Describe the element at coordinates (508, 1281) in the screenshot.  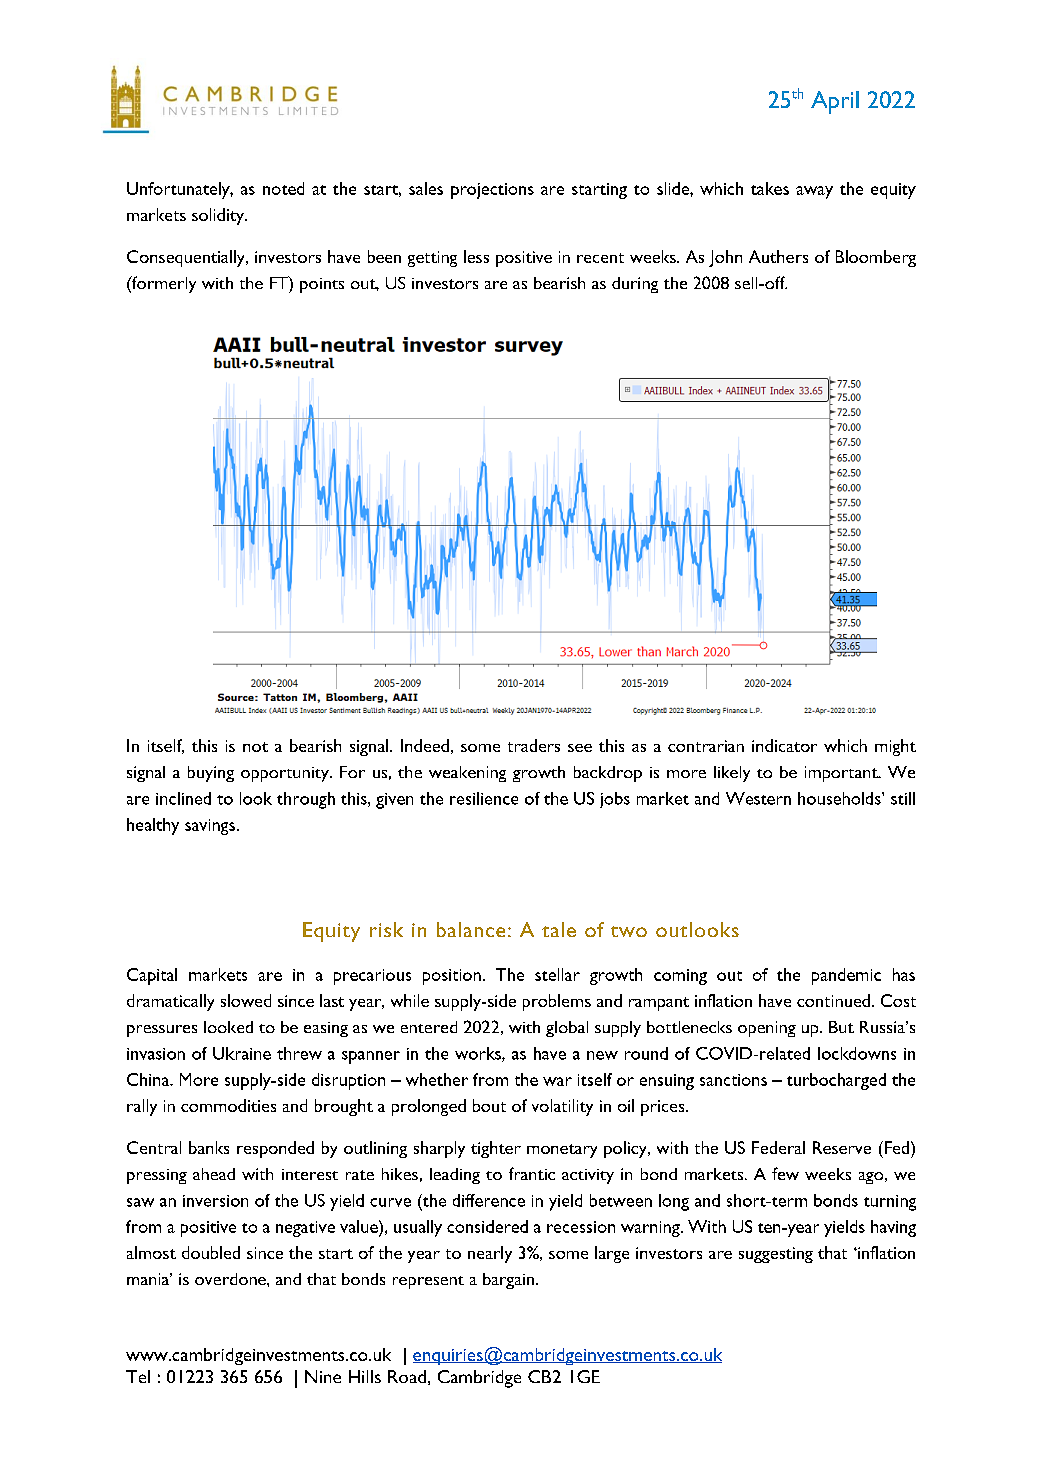
I see `bargain` at that location.
